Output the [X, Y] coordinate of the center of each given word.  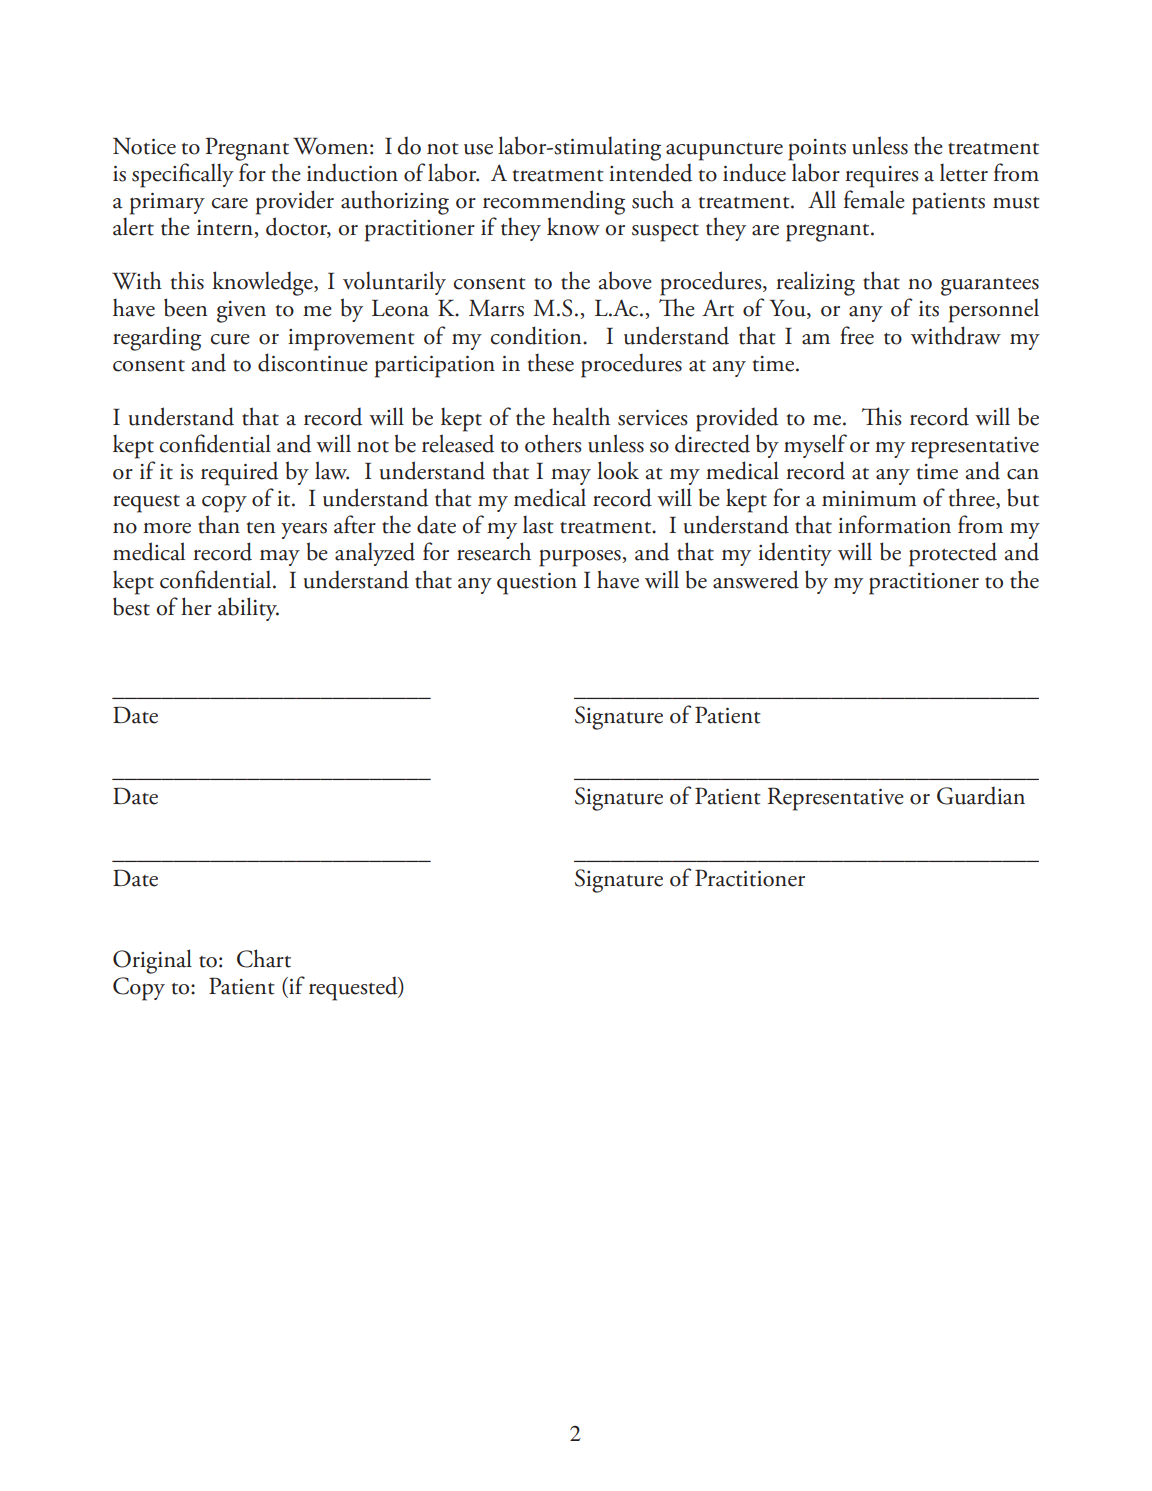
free [857, 335]
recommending [554, 202]
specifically [183, 175]
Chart [264, 958]
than [219, 524]
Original [152, 961]
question [537, 584]
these [551, 362]
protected [953, 554]
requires [882, 177]
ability [248, 609]
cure [230, 339]
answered [756, 579]
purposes [581, 558]
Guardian [981, 795]
